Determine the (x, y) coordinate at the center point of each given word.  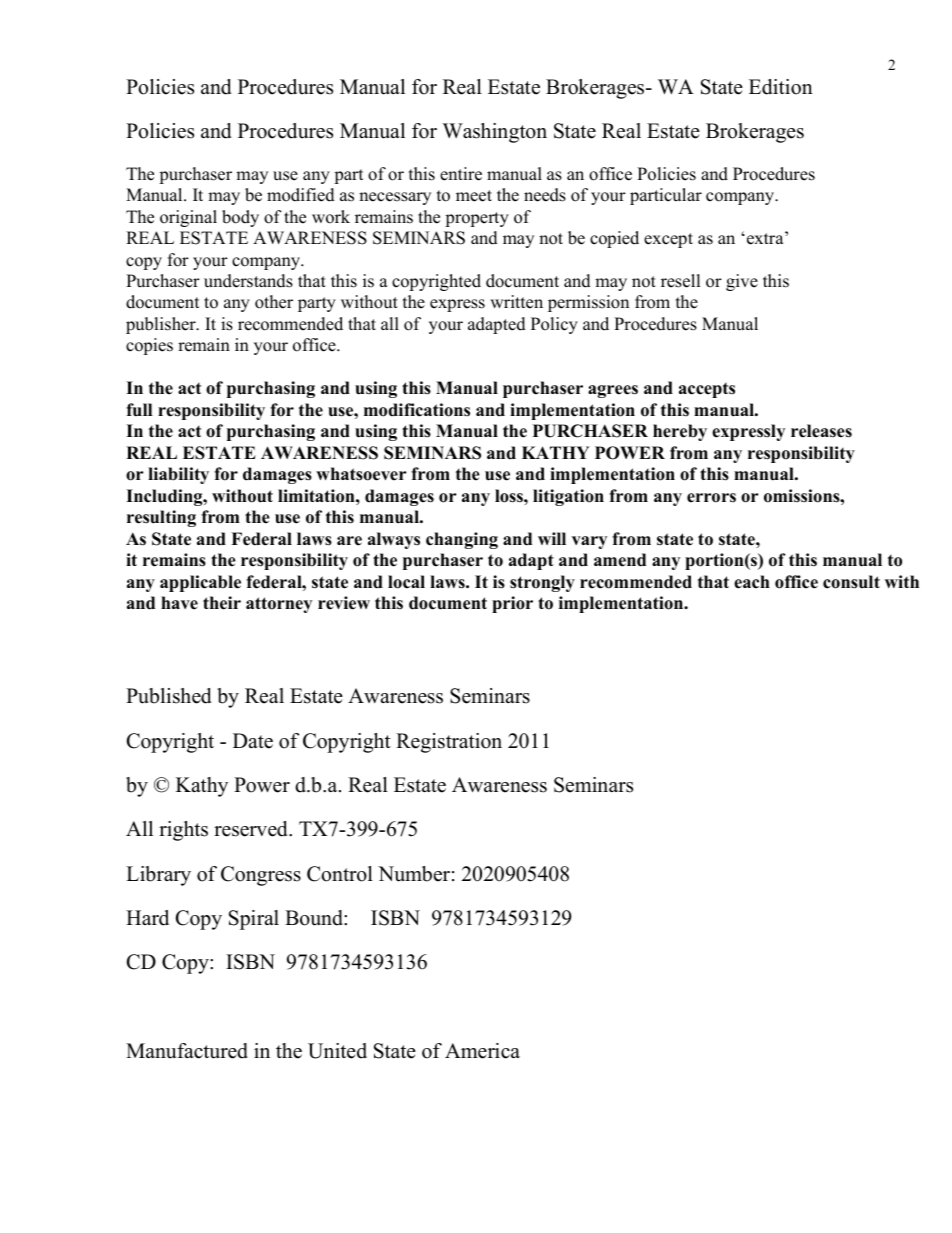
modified (301, 195)
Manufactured (187, 1051)
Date (253, 741)
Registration (449, 743)
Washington (494, 133)
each (752, 582)
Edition (781, 87)
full (139, 410)
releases (821, 431)
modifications (417, 410)
